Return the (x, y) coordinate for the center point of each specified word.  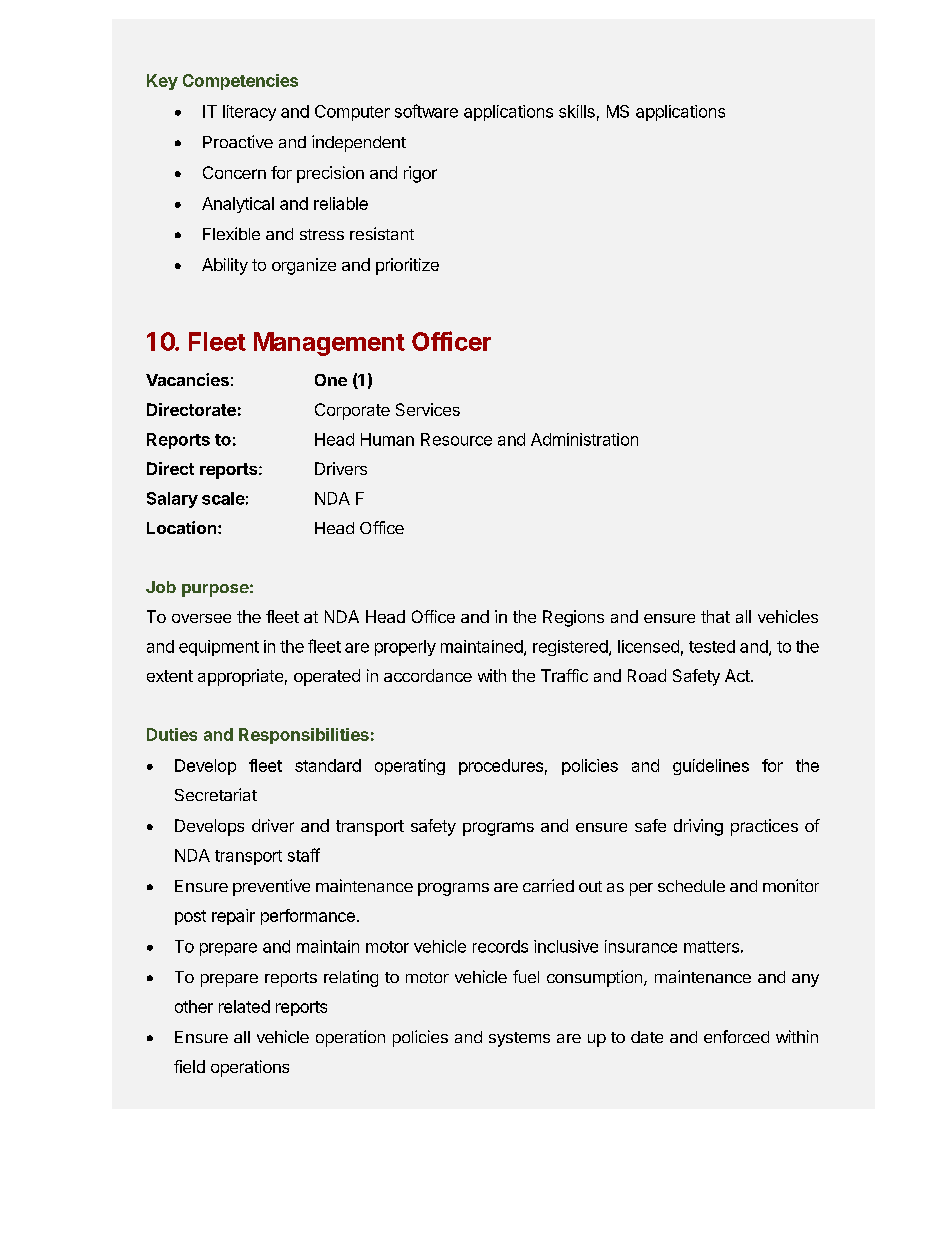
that (715, 616)
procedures (501, 767)
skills (577, 111)
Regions (573, 618)
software (426, 111)
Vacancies (187, 379)
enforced (736, 1036)
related (244, 1006)
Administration (584, 439)
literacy (249, 113)
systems (519, 1039)
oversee (201, 618)
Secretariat (216, 794)
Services (428, 409)
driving (698, 827)
